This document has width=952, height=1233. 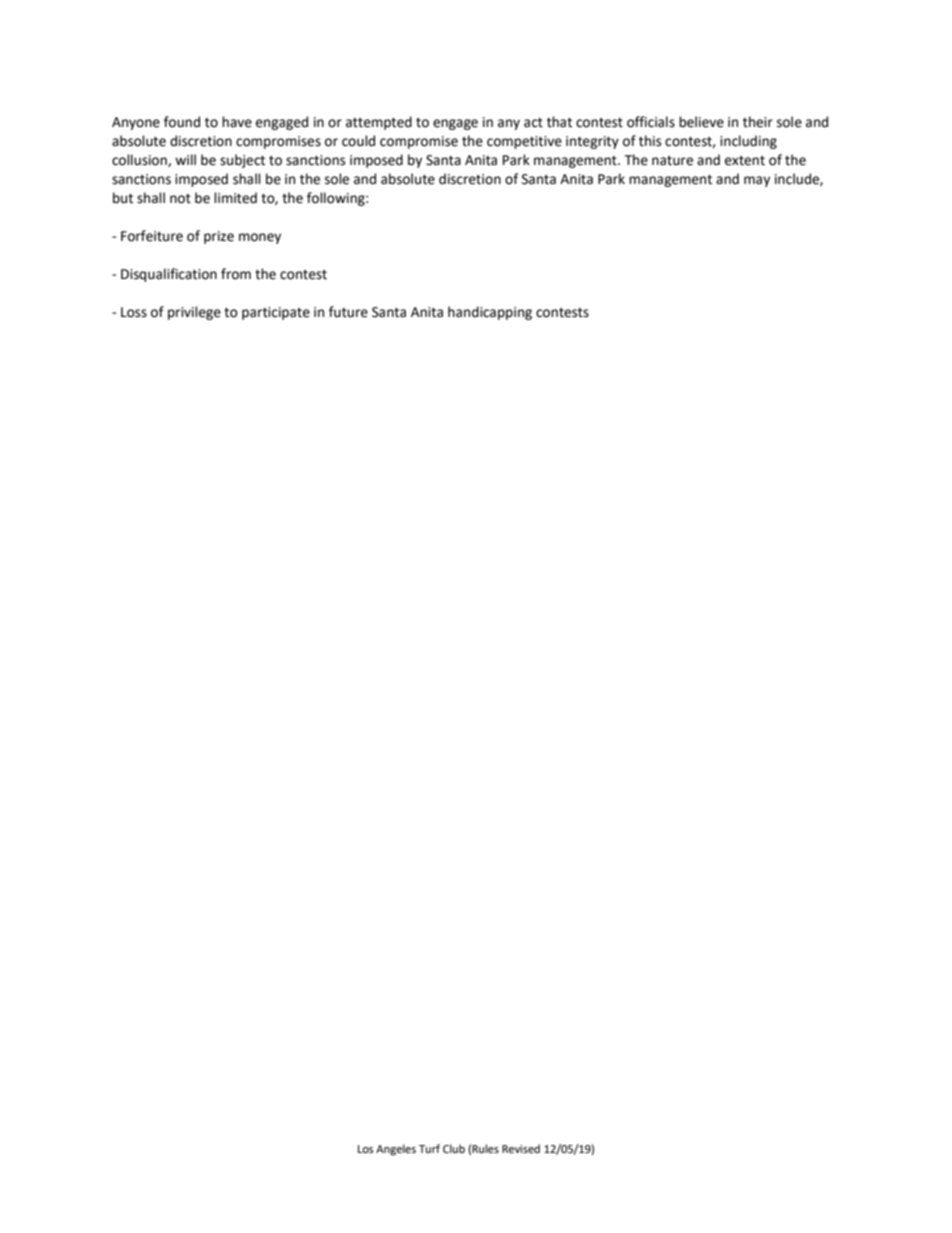 I want to click on Revised, so click(x=521, y=1149).
